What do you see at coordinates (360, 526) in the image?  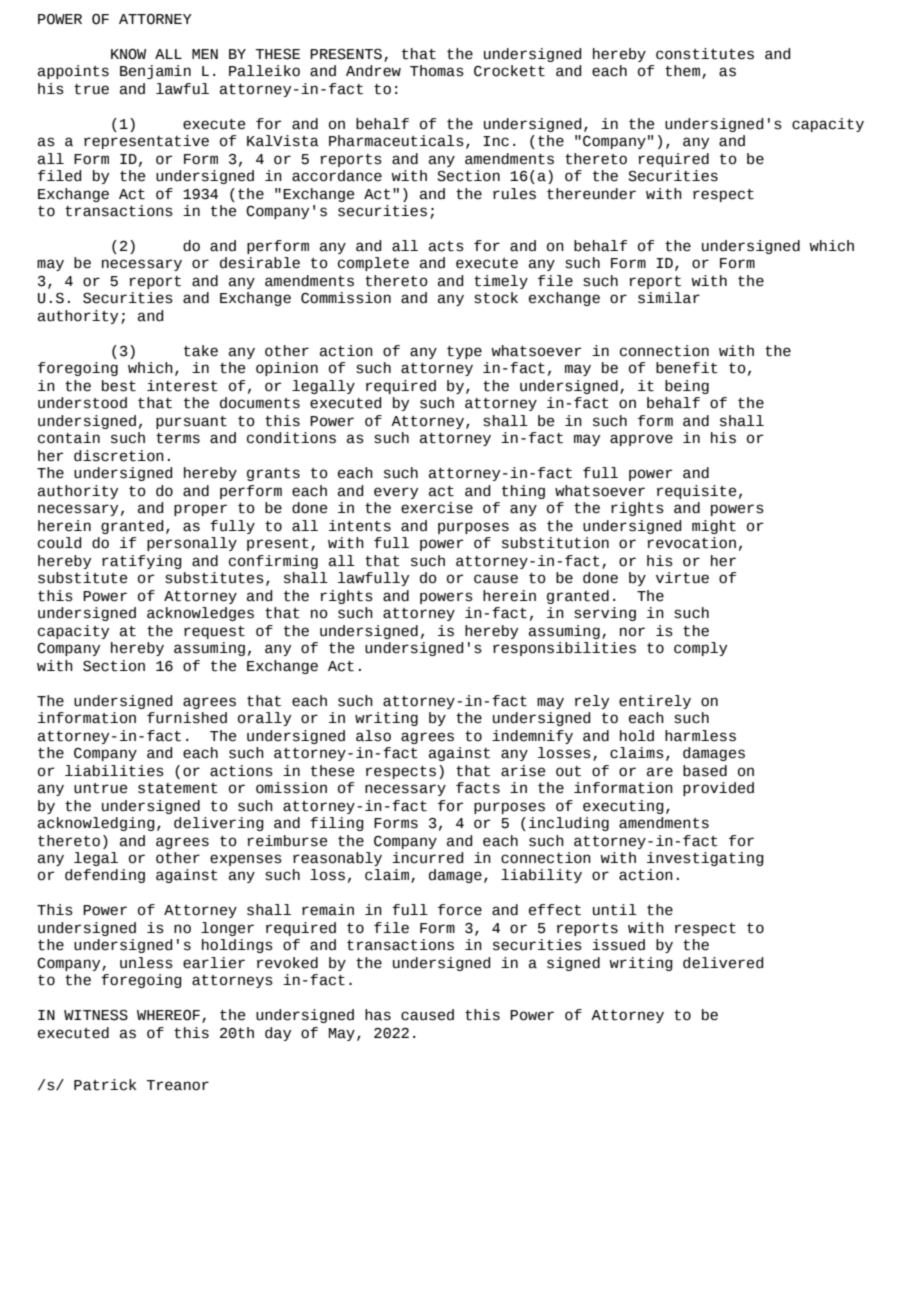 I see `intents` at bounding box center [360, 526].
